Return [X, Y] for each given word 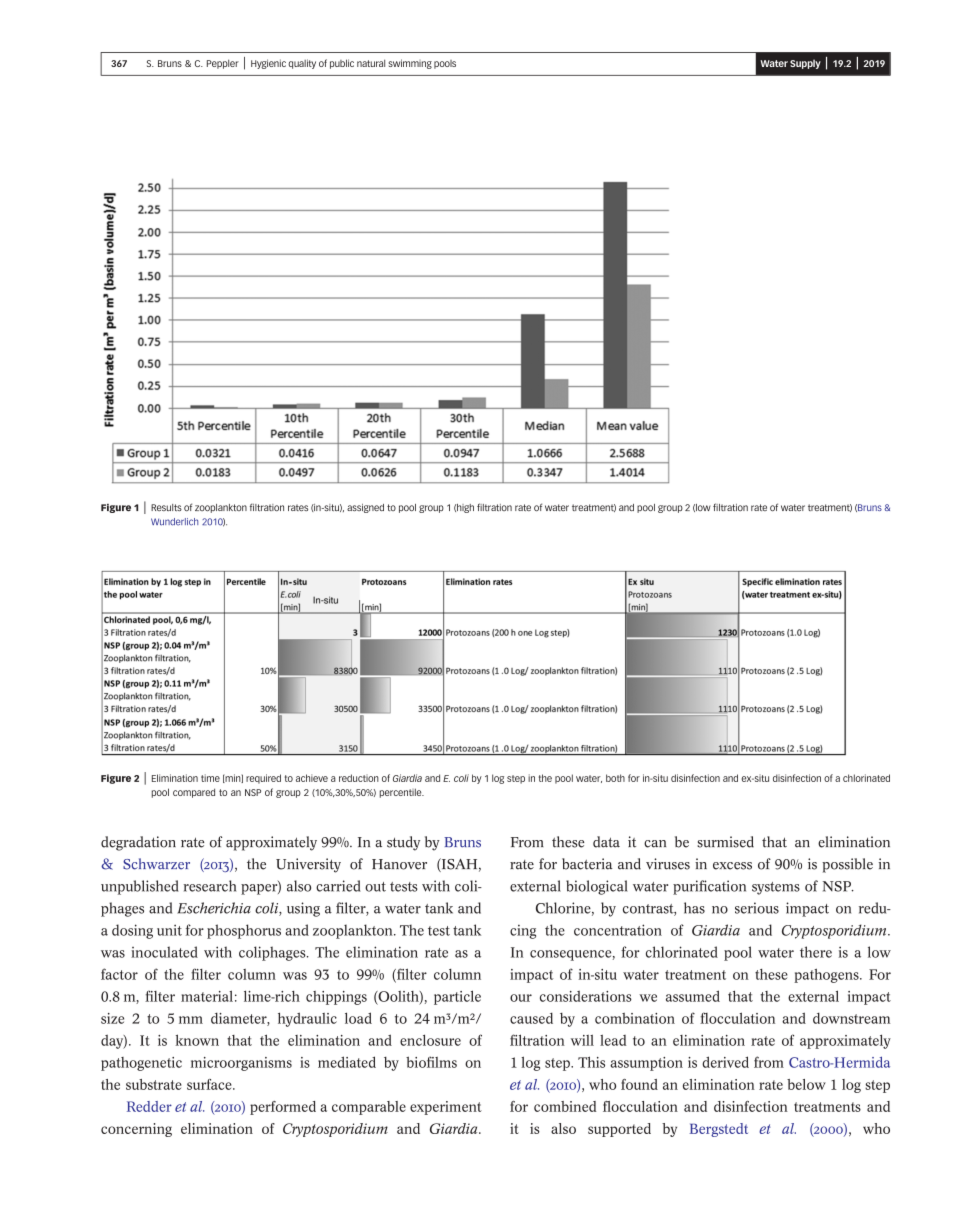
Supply [805, 64]
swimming [410, 64]
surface [210, 1084]
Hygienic [268, 64]
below [806, 1084]
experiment [446, 1108]
